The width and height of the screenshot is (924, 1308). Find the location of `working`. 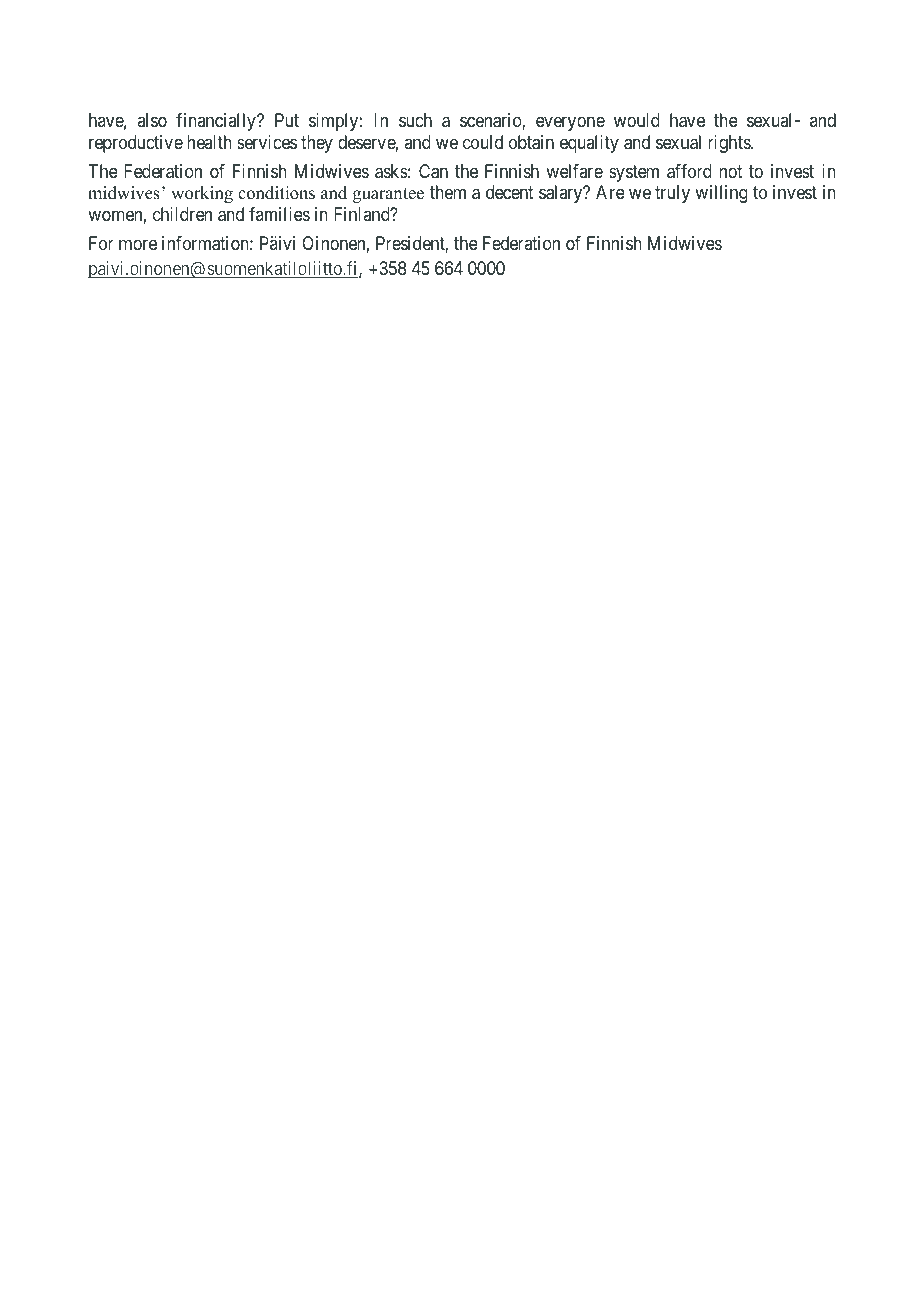

working is located at coordinates (202, 194).
